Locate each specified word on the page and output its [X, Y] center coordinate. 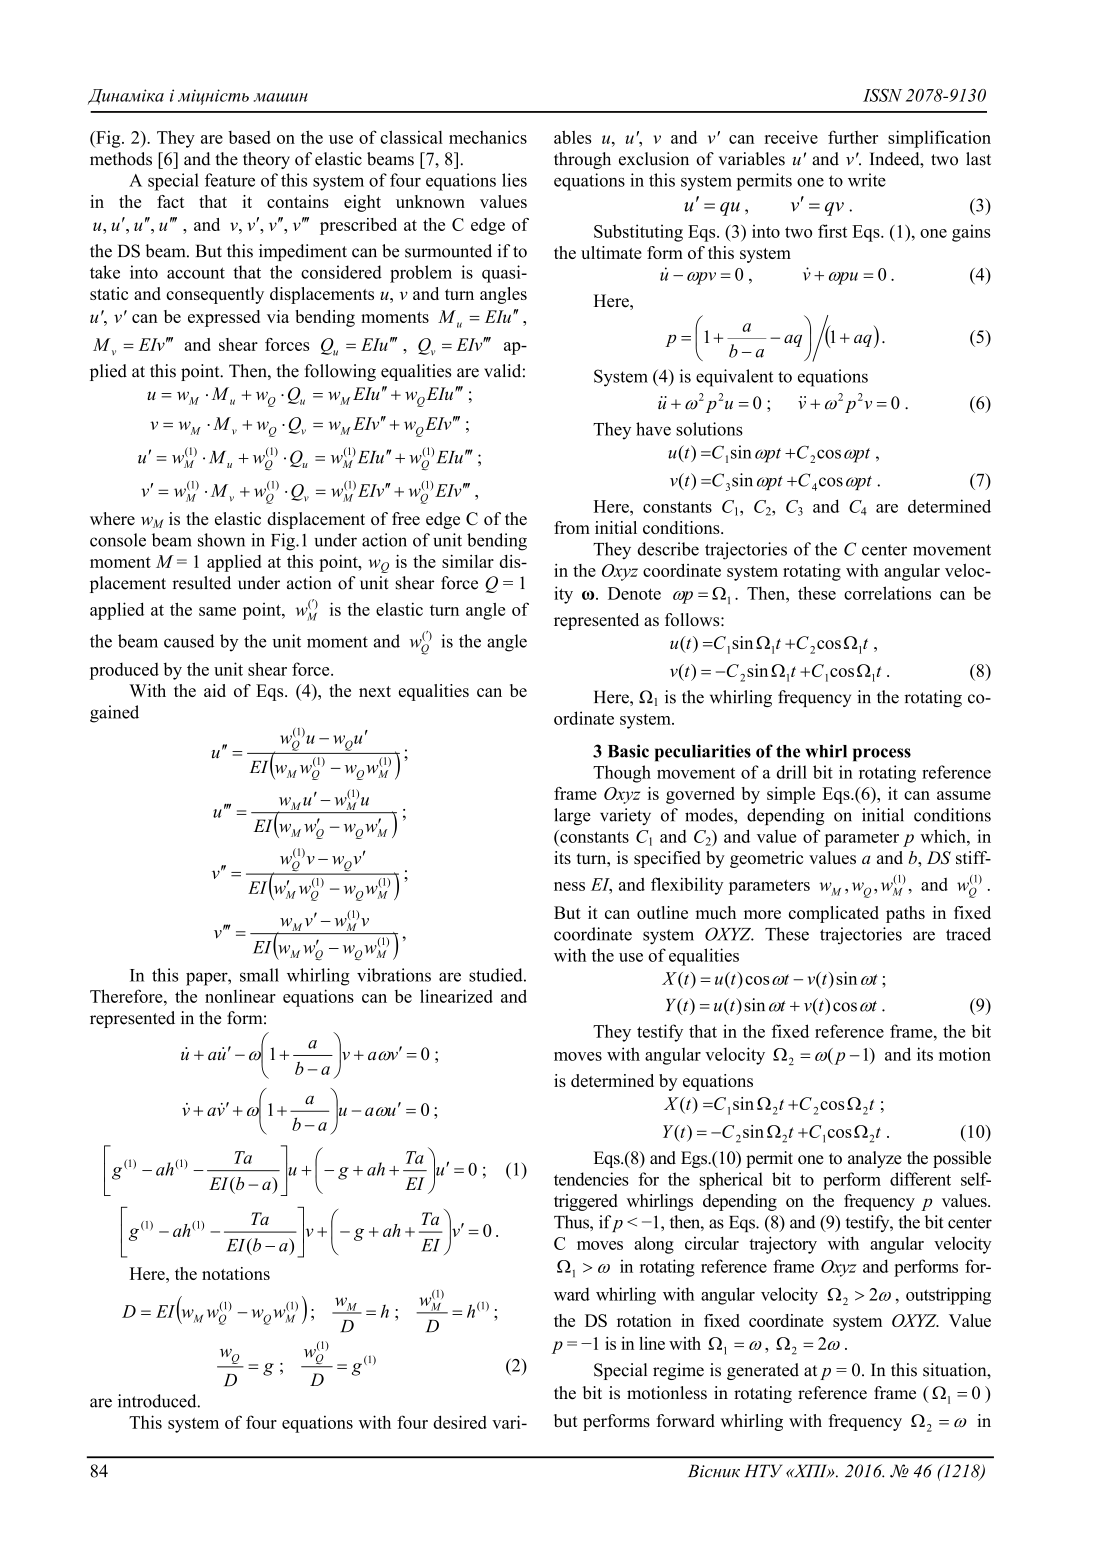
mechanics [488, 137]
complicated [834, 914]
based [249, 137]
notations [236, 1273]
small [259, 975]
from [572, 527]
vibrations [394, 975]
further [853, 137]
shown [221, 540]
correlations [887, 593]
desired [460, 1422]
